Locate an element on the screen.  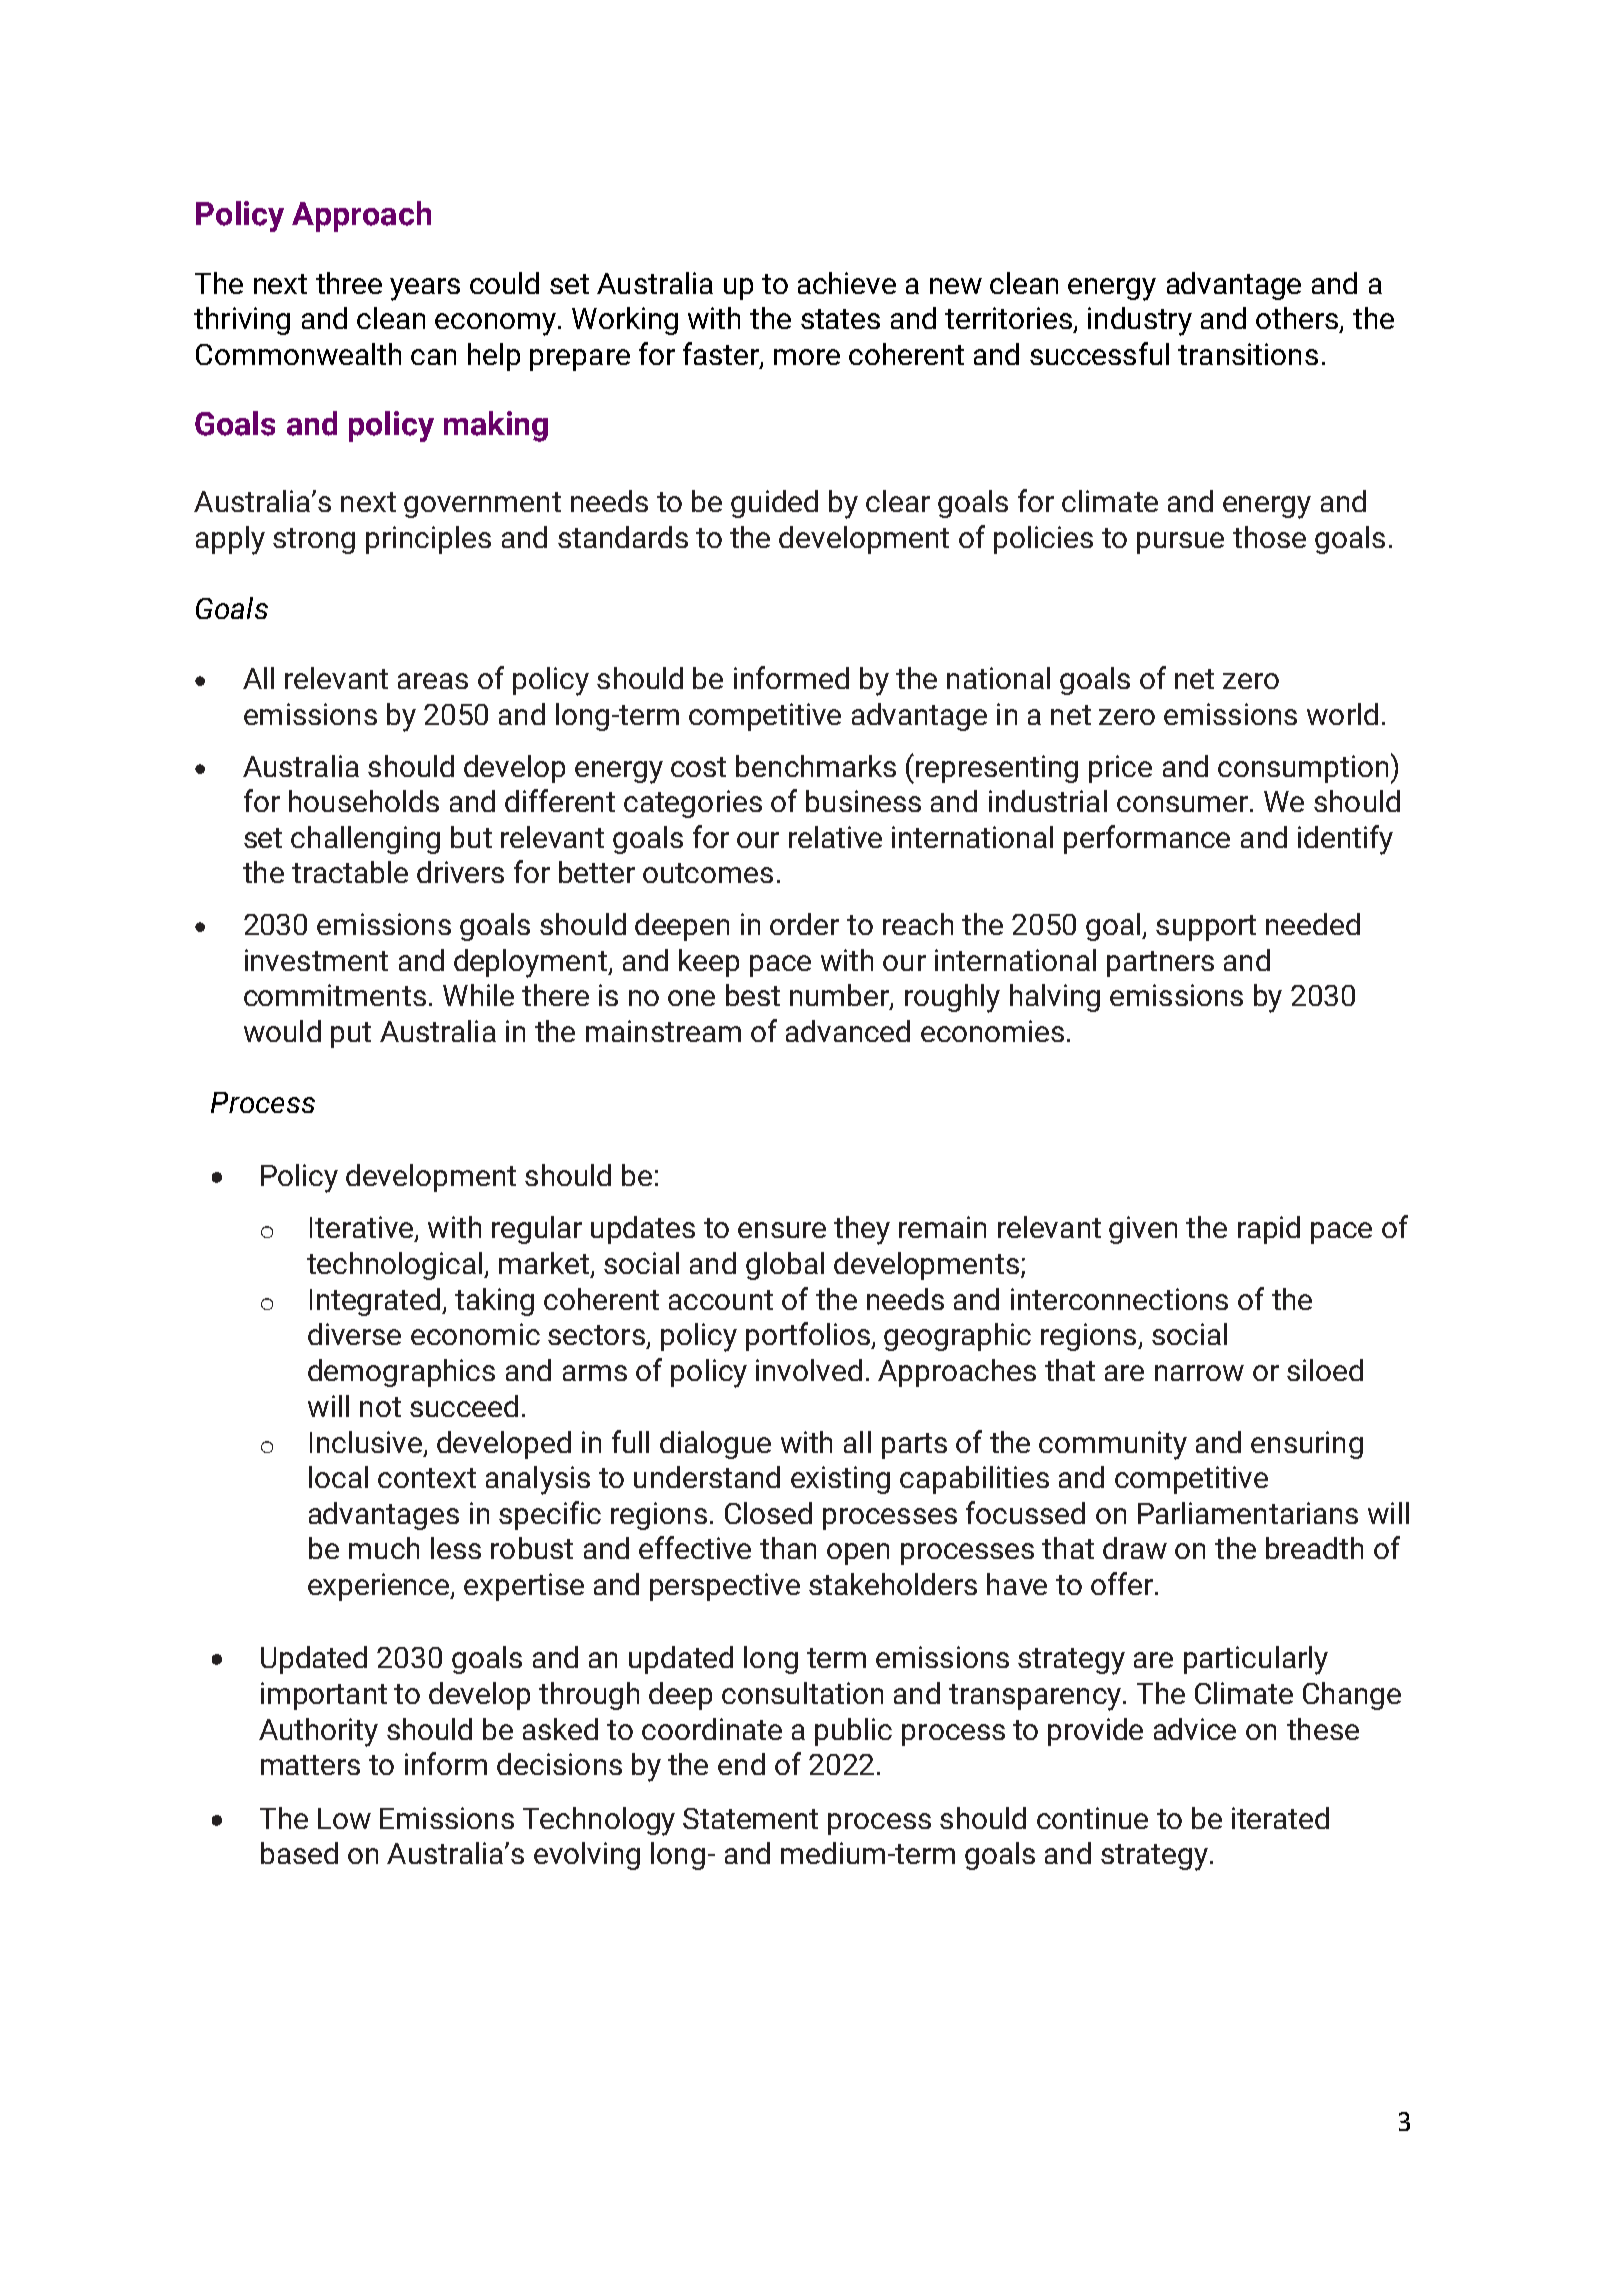
put is located at coordinates (351, 1035).
